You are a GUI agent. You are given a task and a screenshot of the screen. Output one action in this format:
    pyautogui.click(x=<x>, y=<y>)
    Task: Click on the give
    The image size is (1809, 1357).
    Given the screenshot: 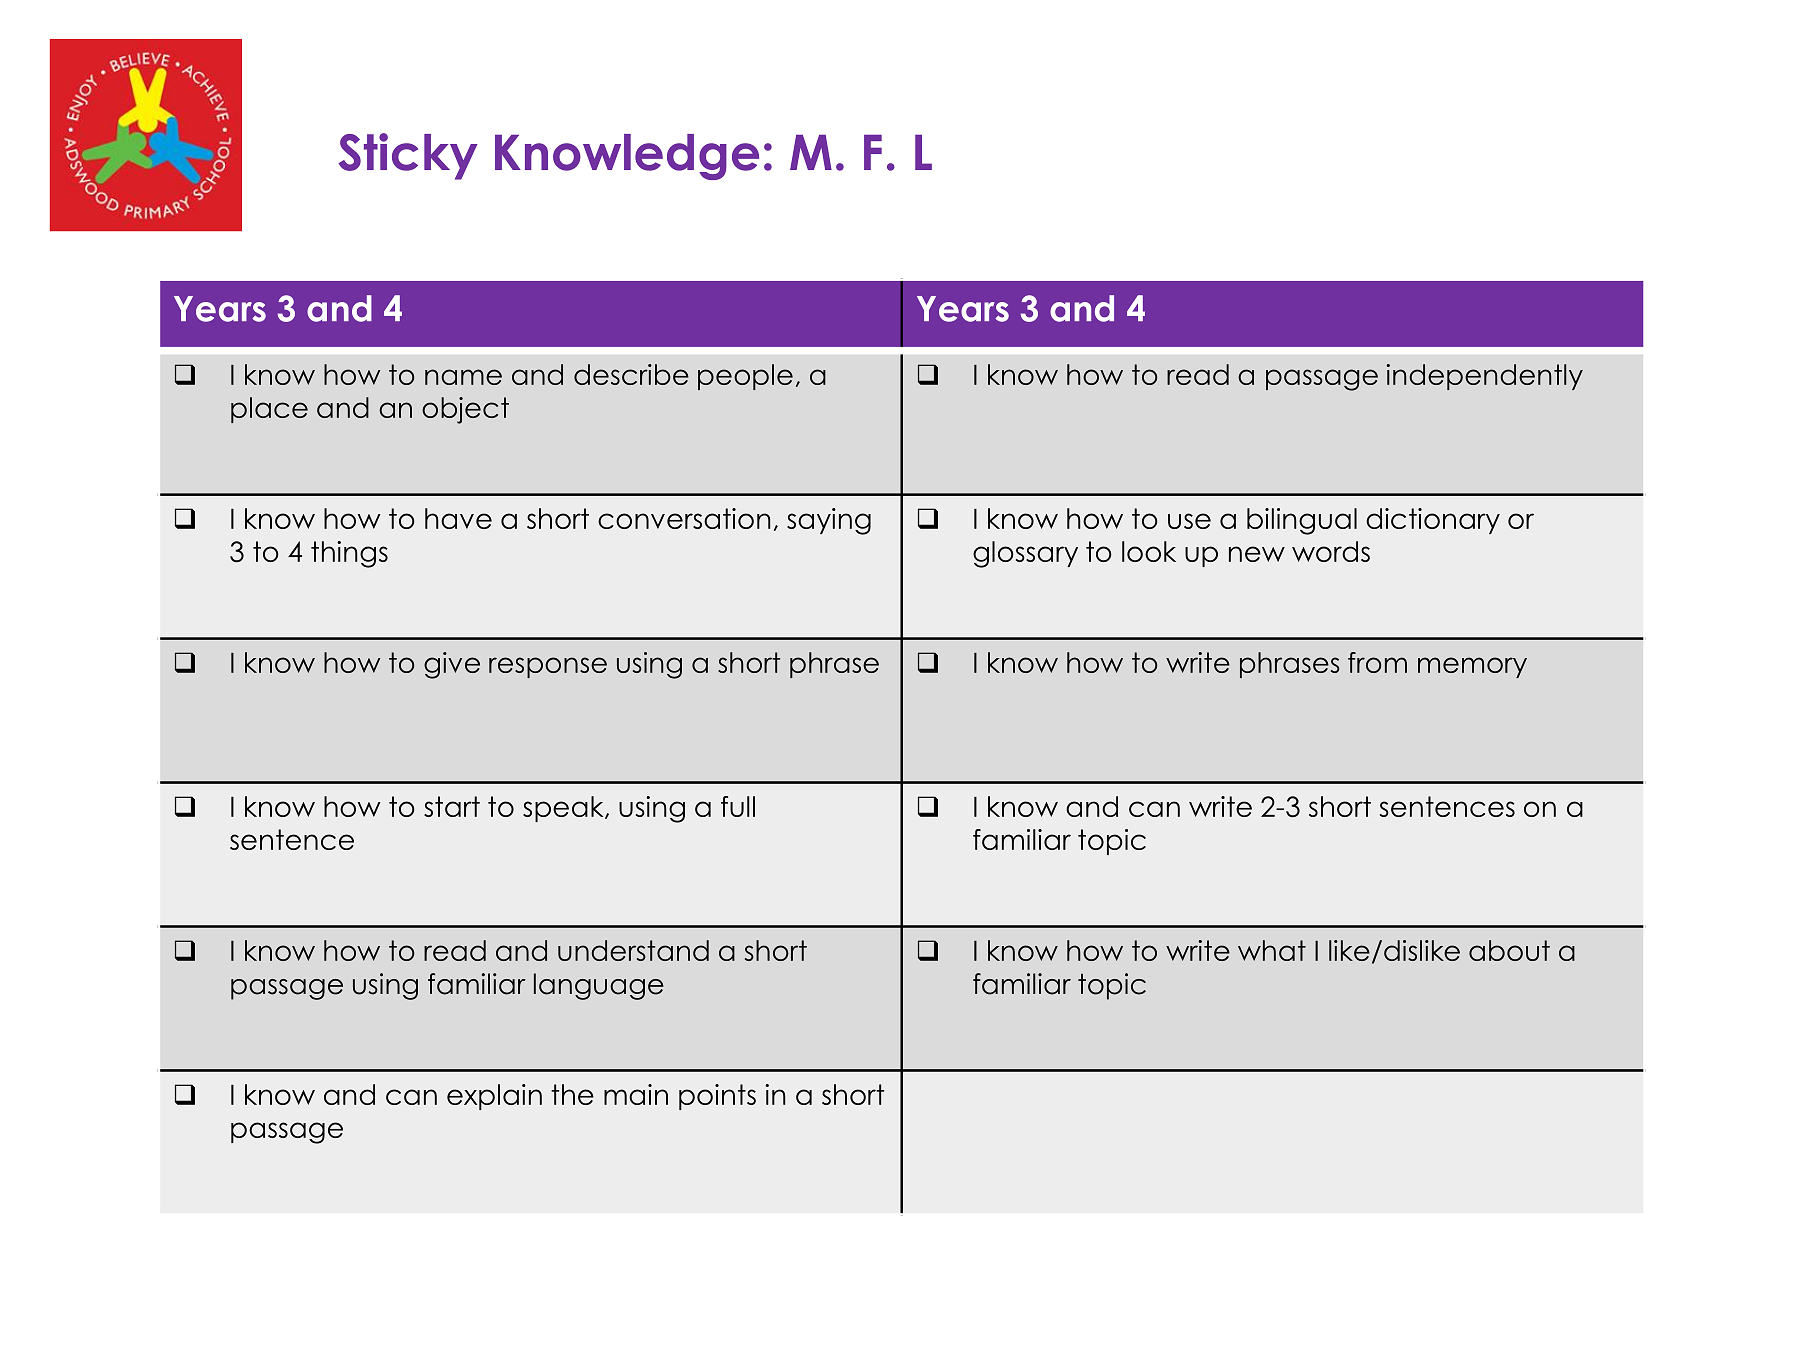 What is the action you would take?
    pyautogui.click(x=452, y=665)
